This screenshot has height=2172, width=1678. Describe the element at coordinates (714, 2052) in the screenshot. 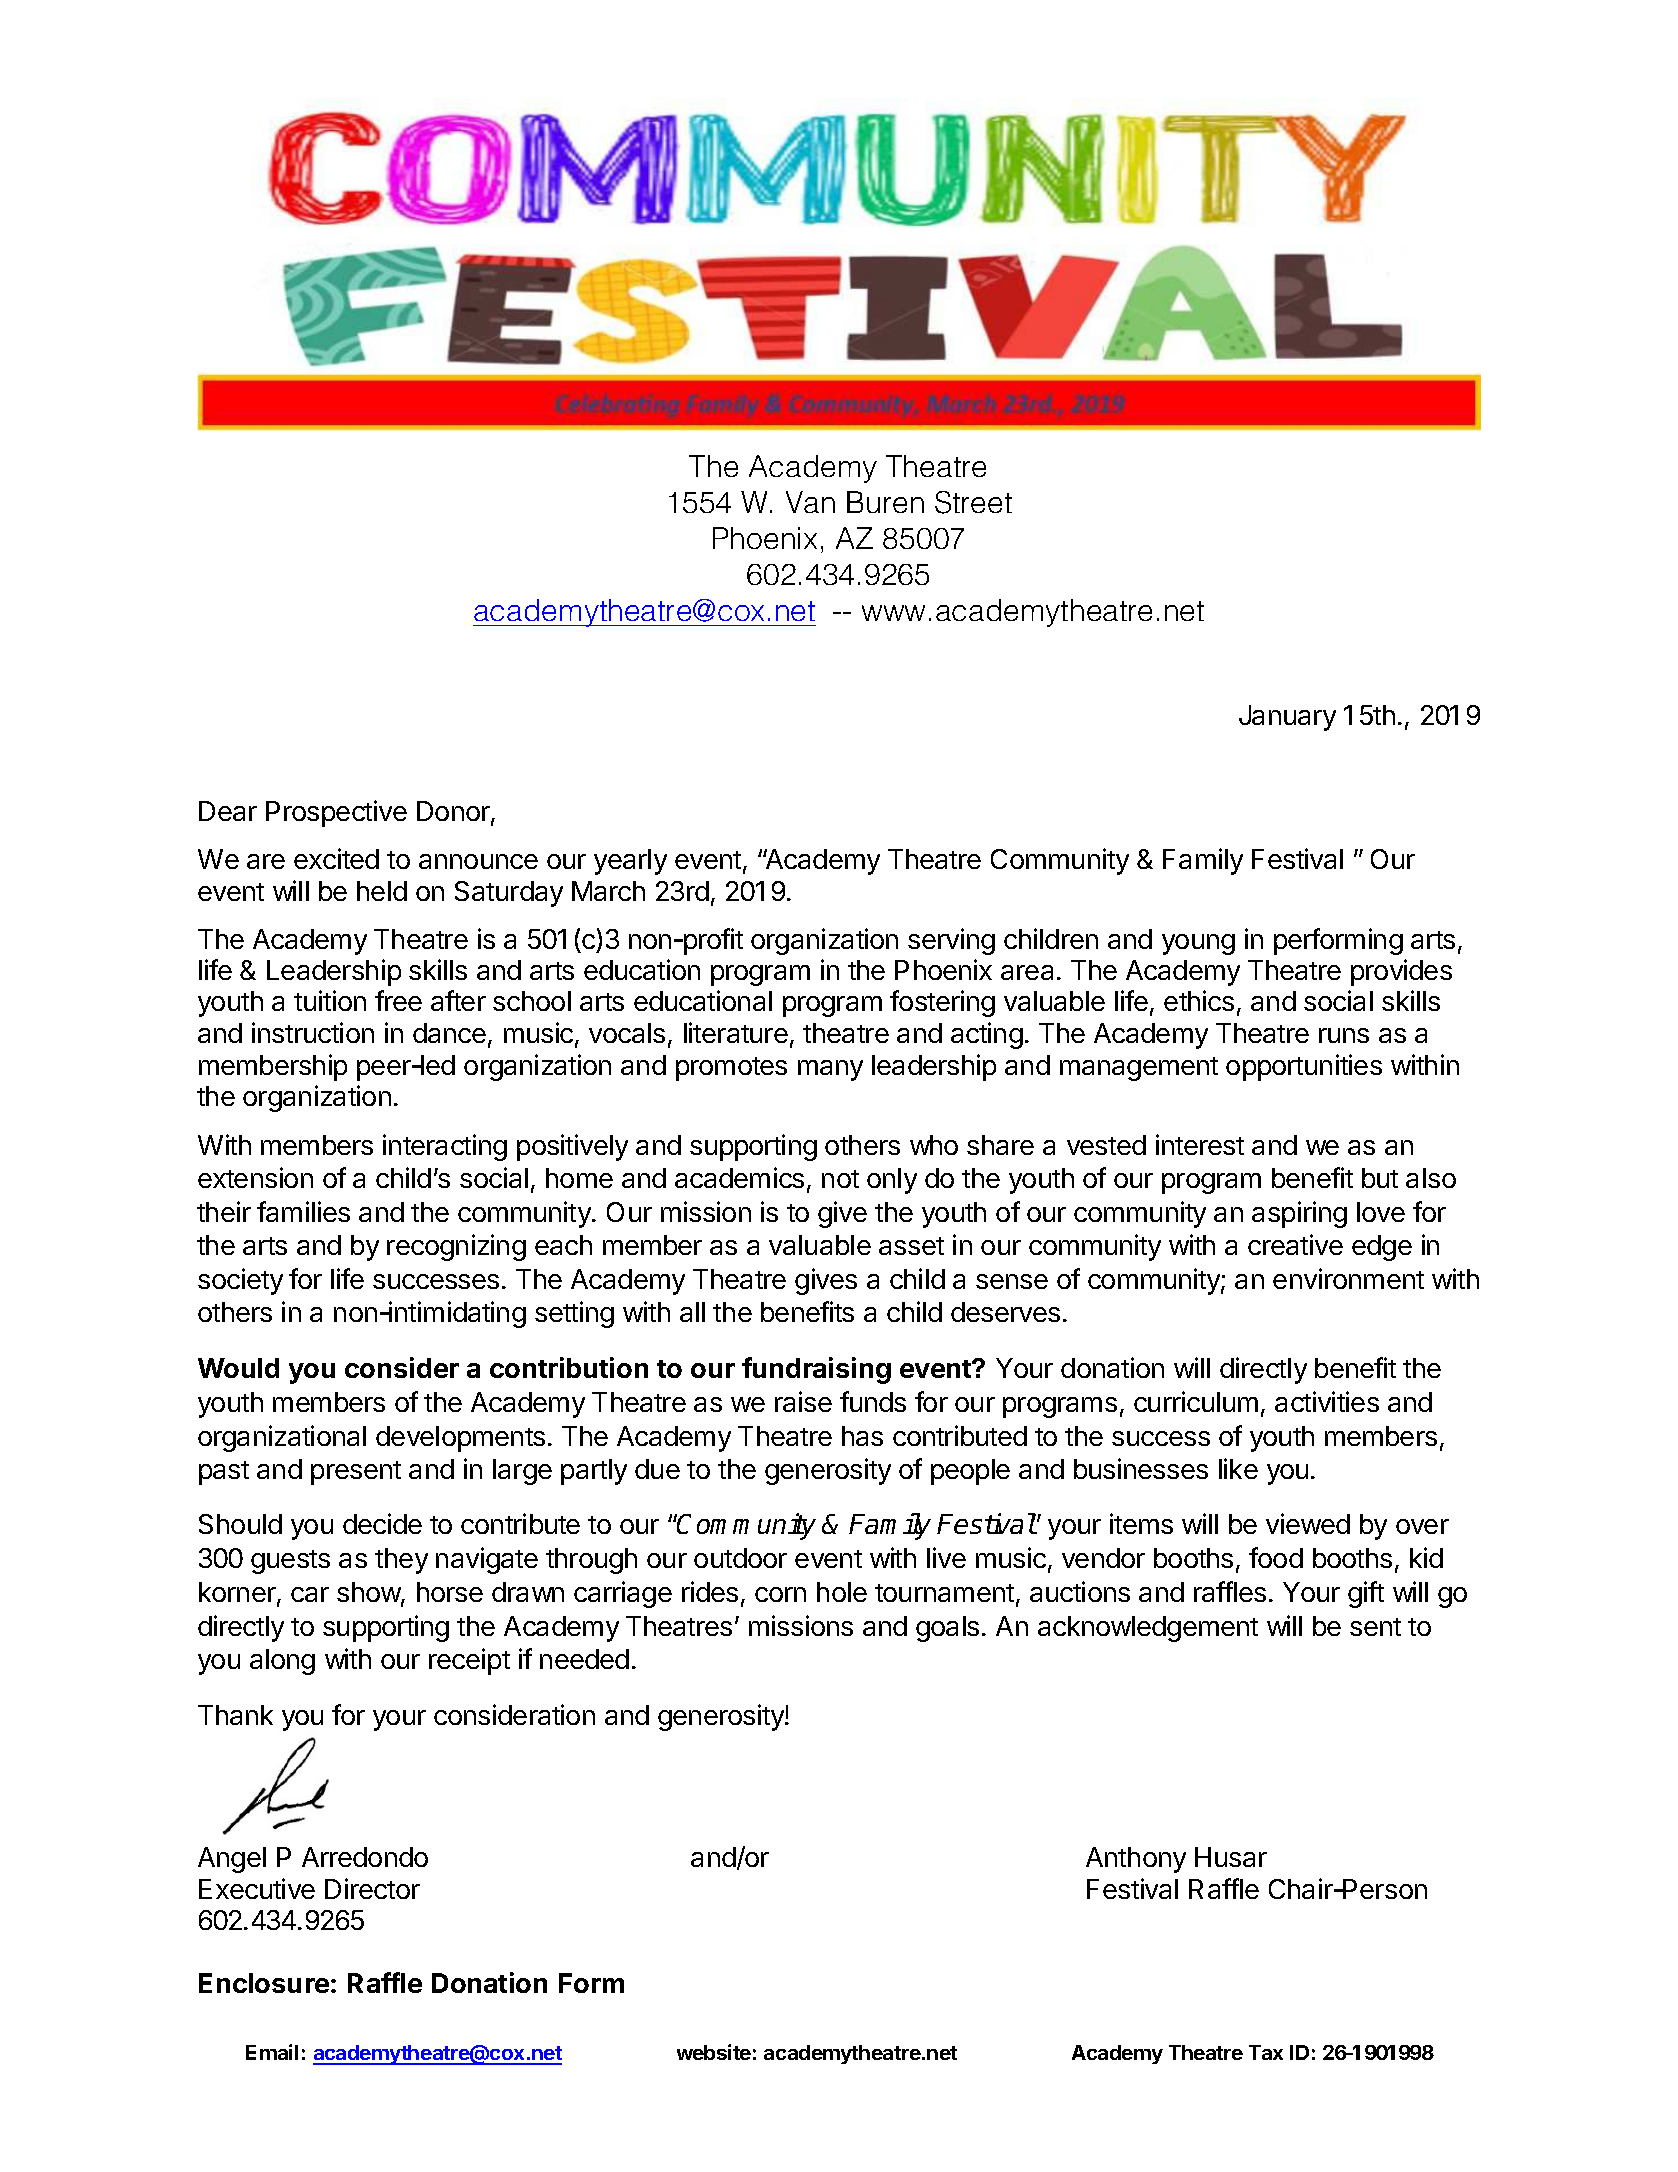

I see `website` at that location.
